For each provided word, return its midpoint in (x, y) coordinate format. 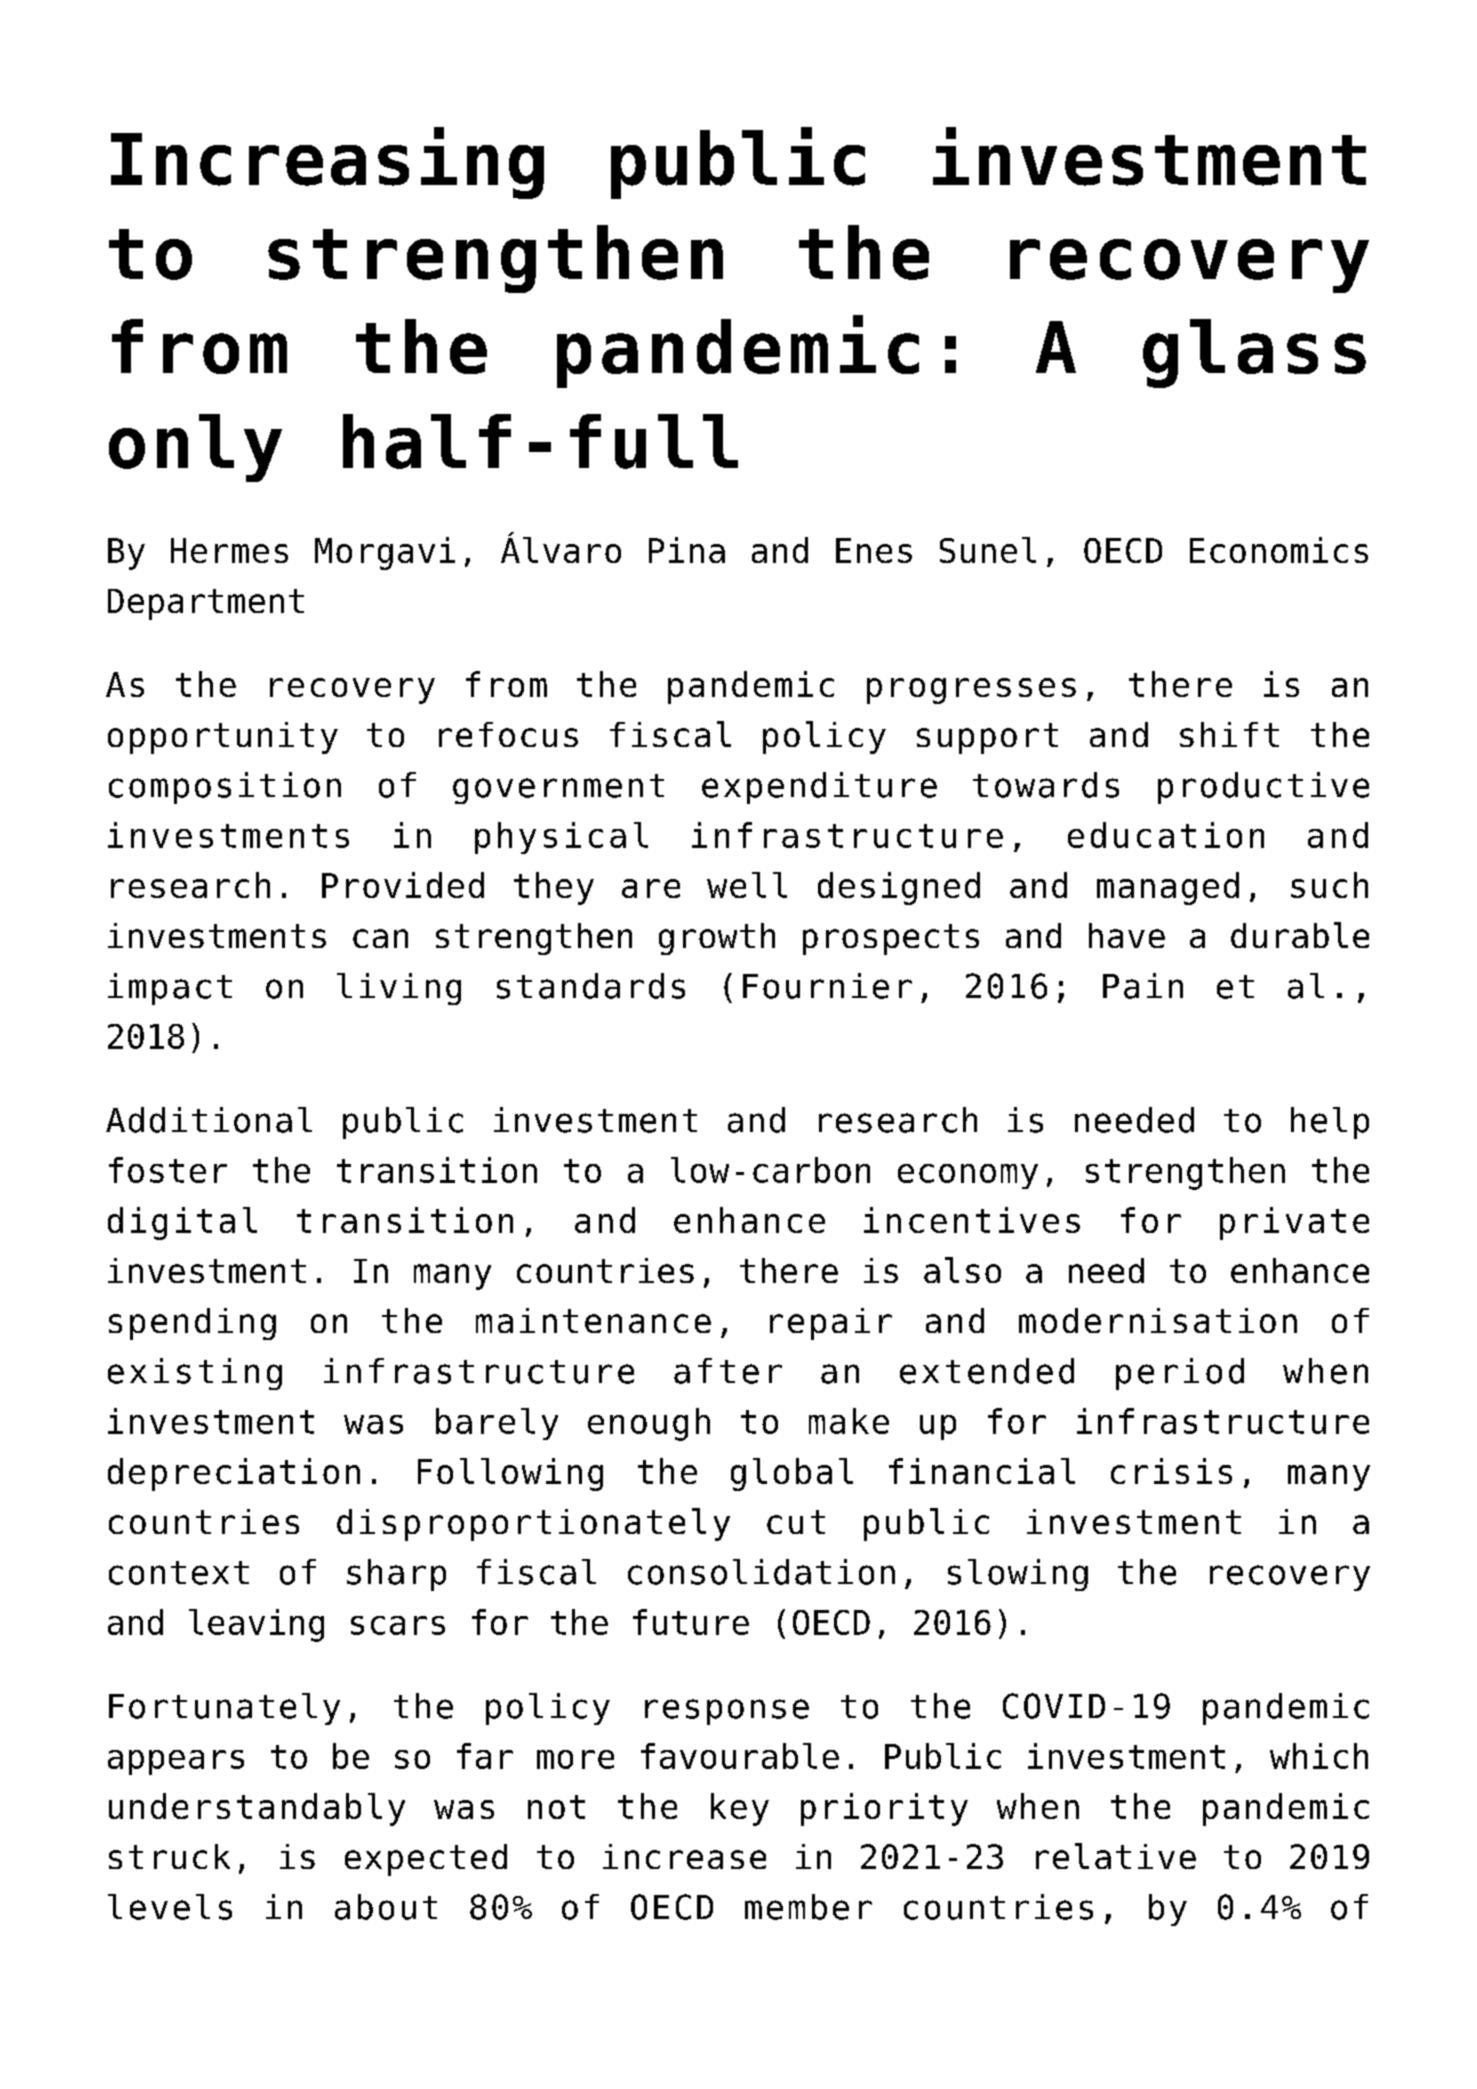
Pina (687, 550)
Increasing (327, 163)
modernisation (1158, 1320)
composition (225, 788)
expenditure (819, 788)
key (740, 1809)
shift (1229, 734)
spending (192, 1324)
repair (831, 1324)
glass (1254, 353)
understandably (257, 1809)
